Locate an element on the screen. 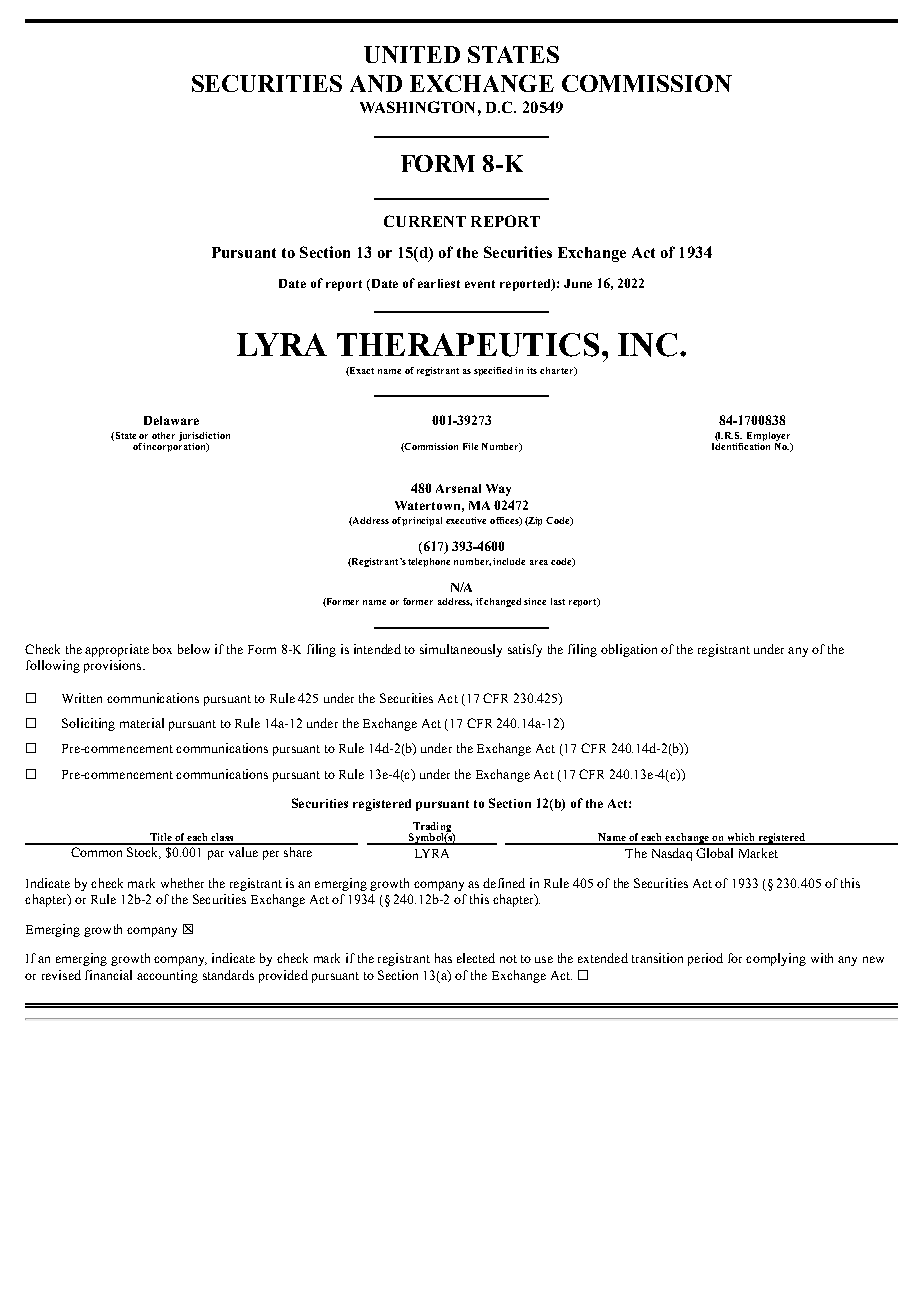 The height and width of the screenshot is (1308, 924). Identification is located at coordinates (741, 446).
